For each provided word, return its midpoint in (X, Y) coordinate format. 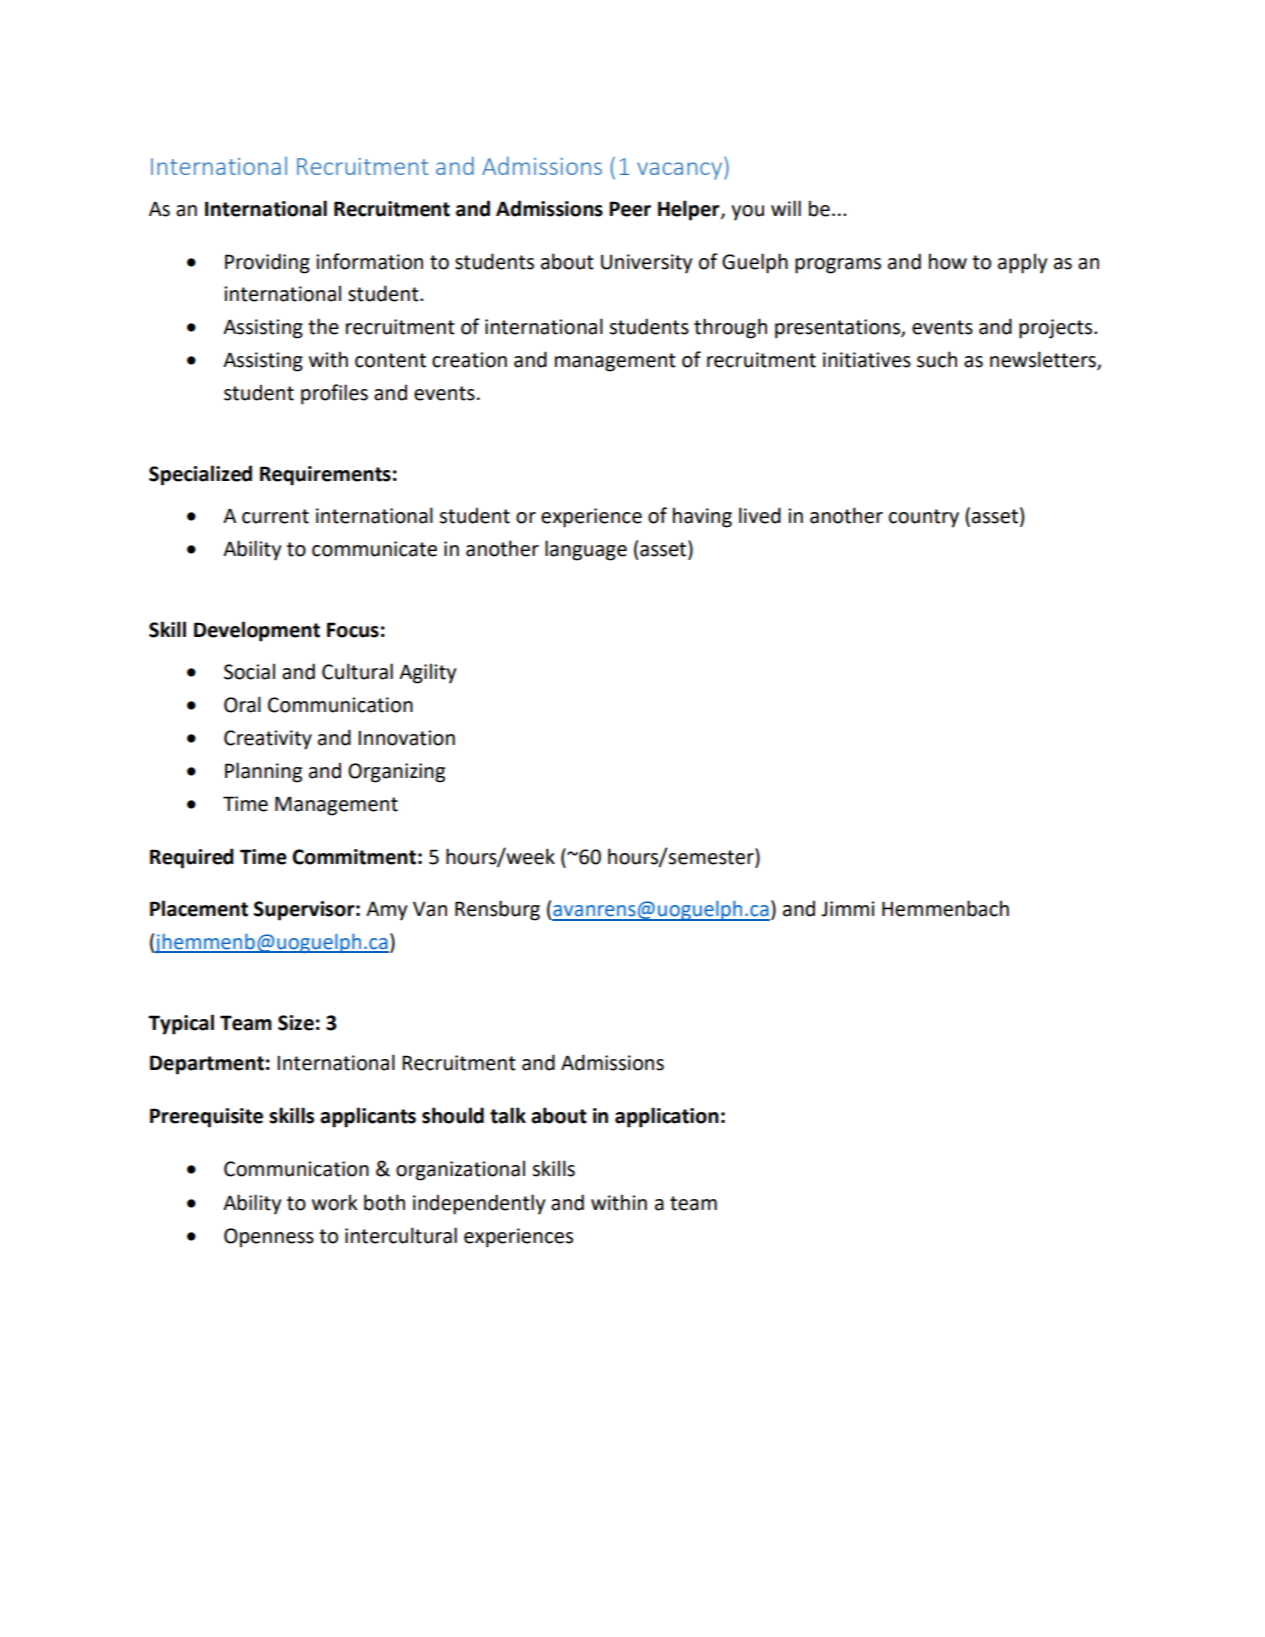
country (924, 518)
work (335, 1202)
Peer (630, 209)
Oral (242, 704)
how (948, 261)
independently (479, 1204)
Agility (427, 673)
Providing (267, 263)
